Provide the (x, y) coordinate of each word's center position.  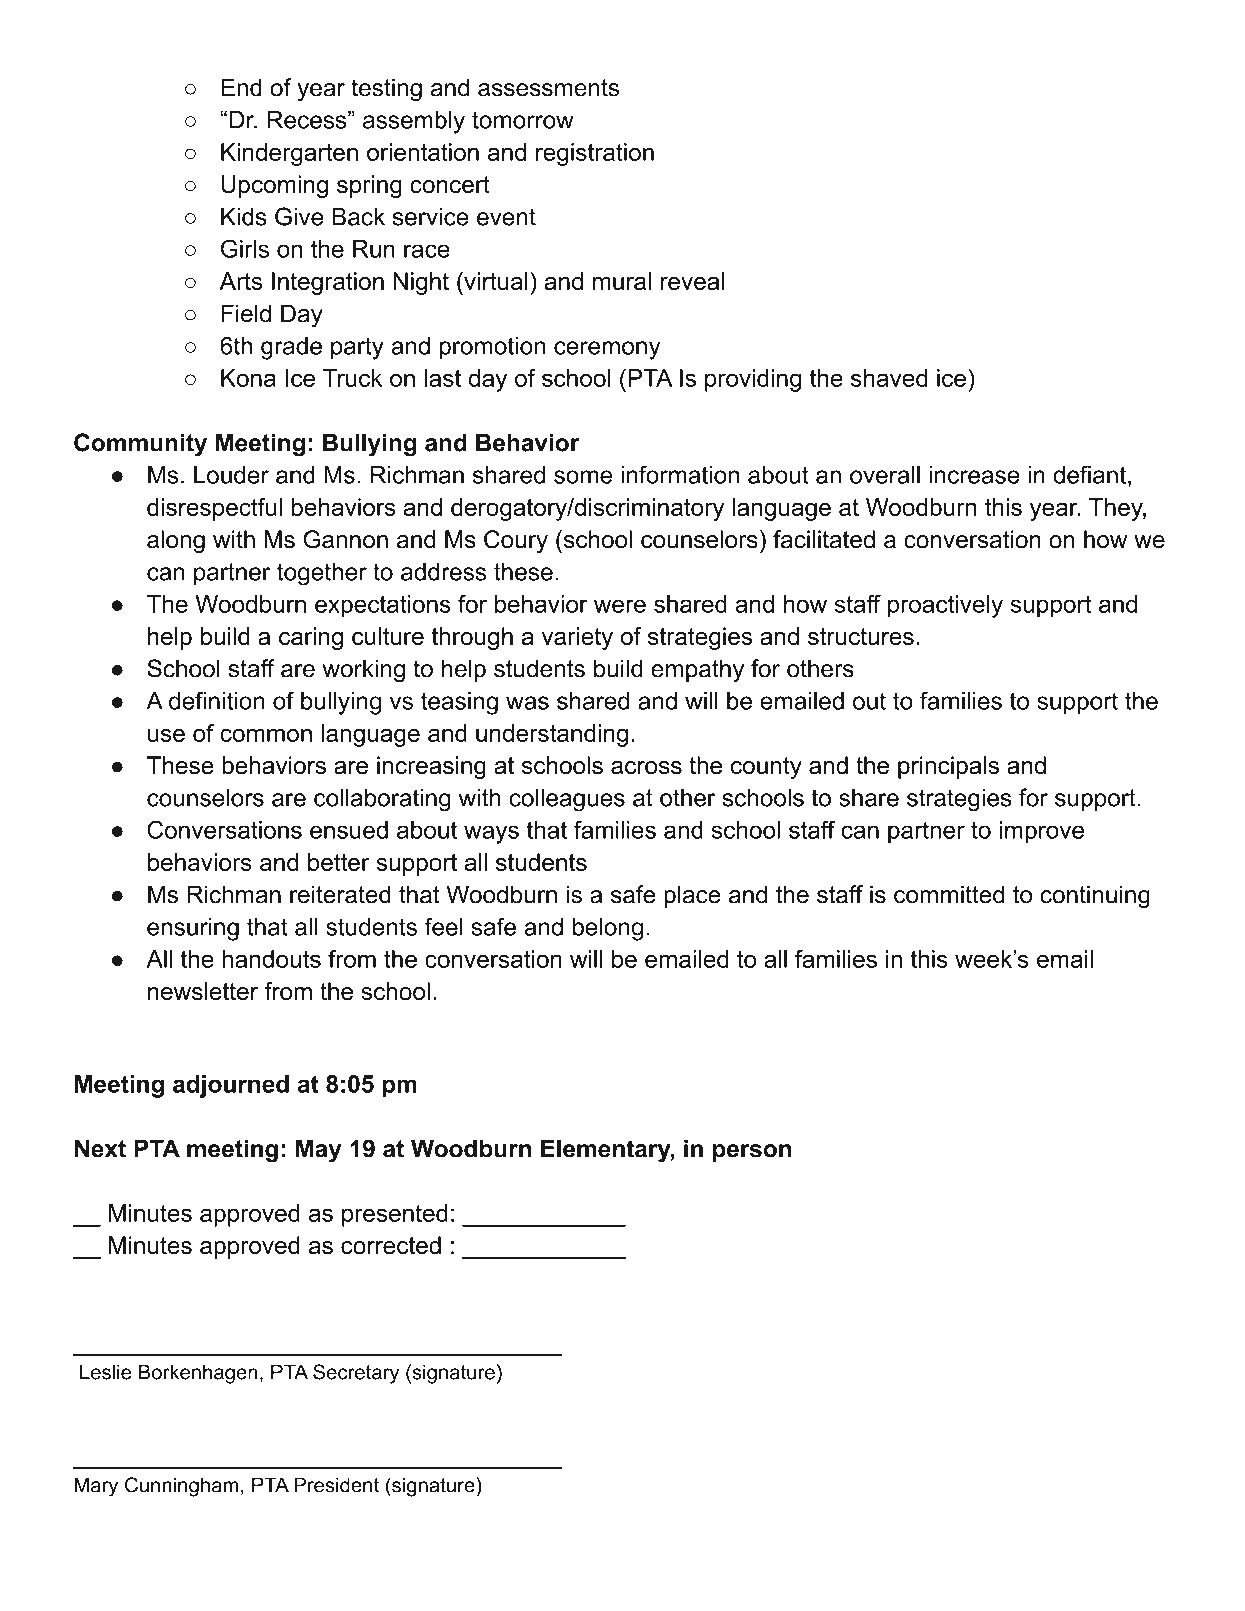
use (166, 735)
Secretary (356, 1374)
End (241, 87)
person (752, 1153)
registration (595, 154)
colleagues (567, 800)
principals (948, 767)
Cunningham (181, 1487)
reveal (692, 281)
